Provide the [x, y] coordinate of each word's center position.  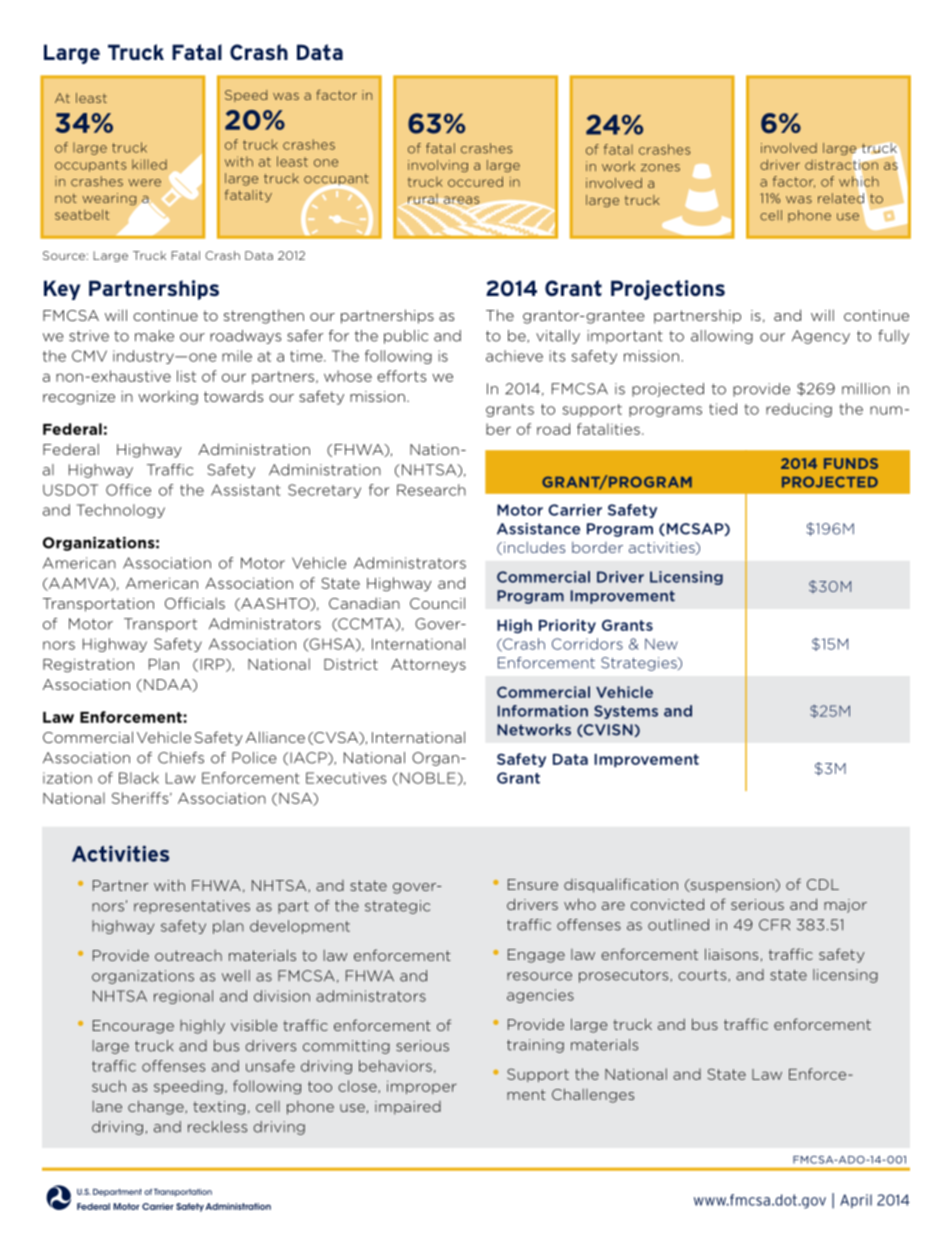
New [661, 644]
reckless [217, 1127]
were [144, 183]
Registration [88, 665]
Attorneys [428, 666]
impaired [408, 1108]
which [859, 181]
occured [475, 181]
